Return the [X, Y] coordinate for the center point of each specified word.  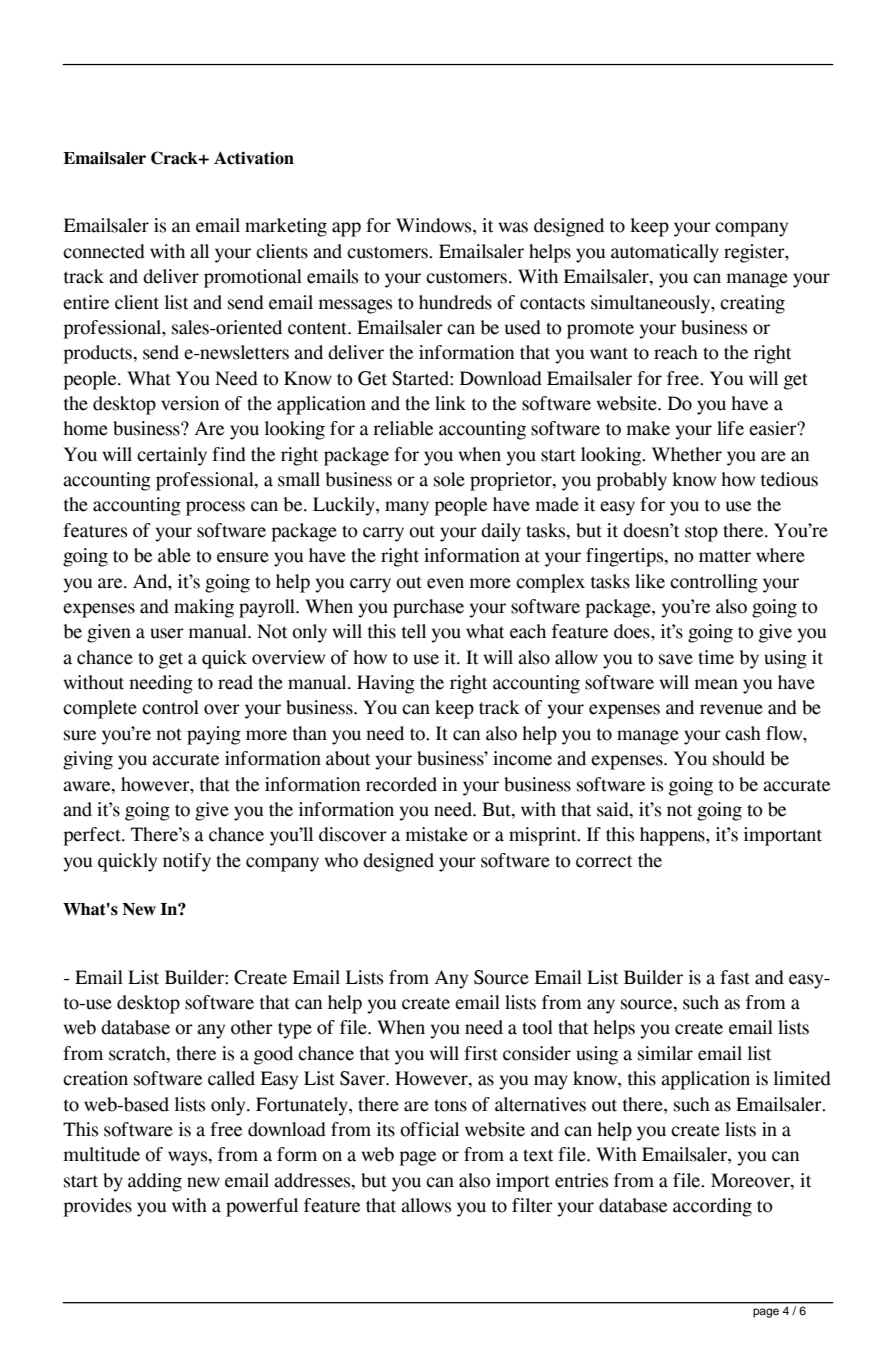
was [513, 227]
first [481, 1053]
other [252, 1027]
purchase [428, 608]
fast [735, 977]
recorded [401, 784]
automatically [665, 253]
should [739, 758]
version [190, 403]
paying [214, 735]
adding [155, 1182]
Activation [254, 158]
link [450, 403]
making [204, 608]
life [730, 428]
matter [725, 556]
